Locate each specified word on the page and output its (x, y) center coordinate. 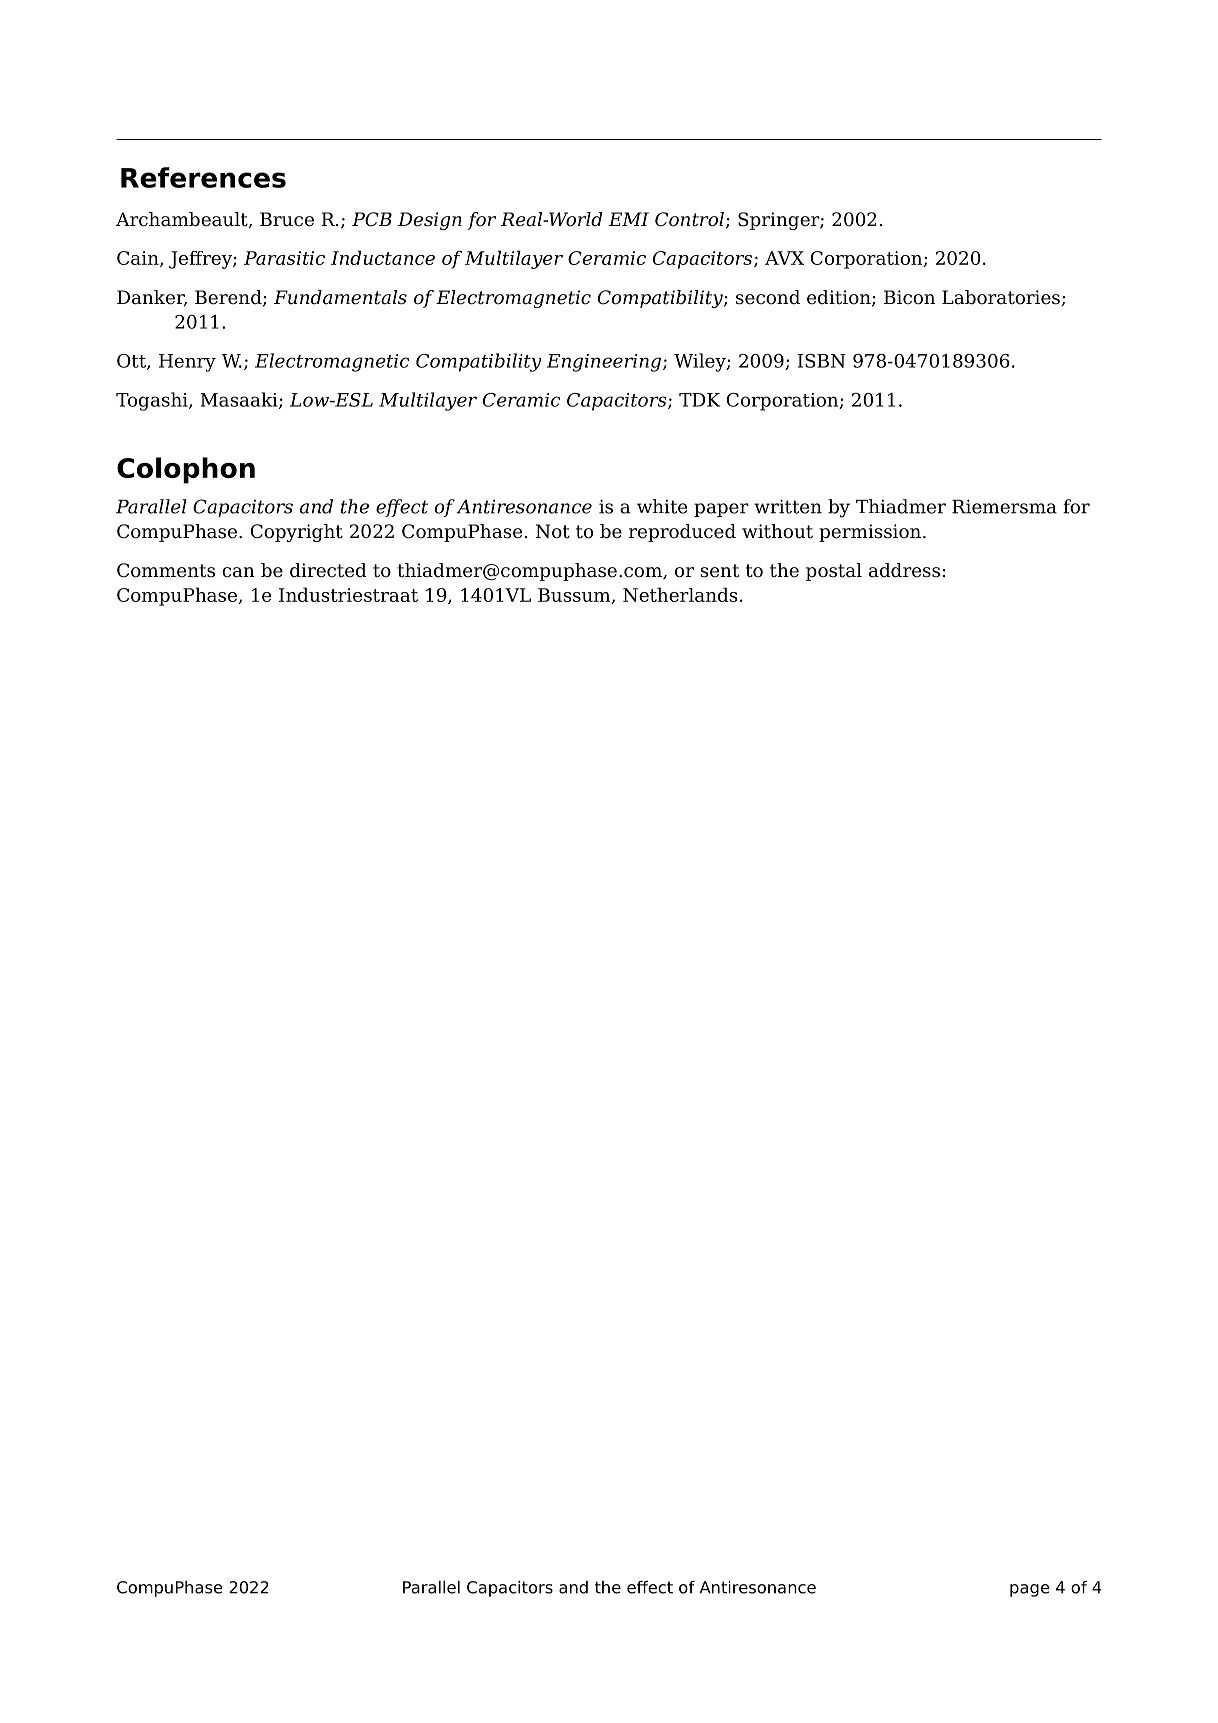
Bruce (287, 219)
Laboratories (1002, 298)
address (904, 570)
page (1030, 1590)
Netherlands (680, 594)
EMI (629, 219)
